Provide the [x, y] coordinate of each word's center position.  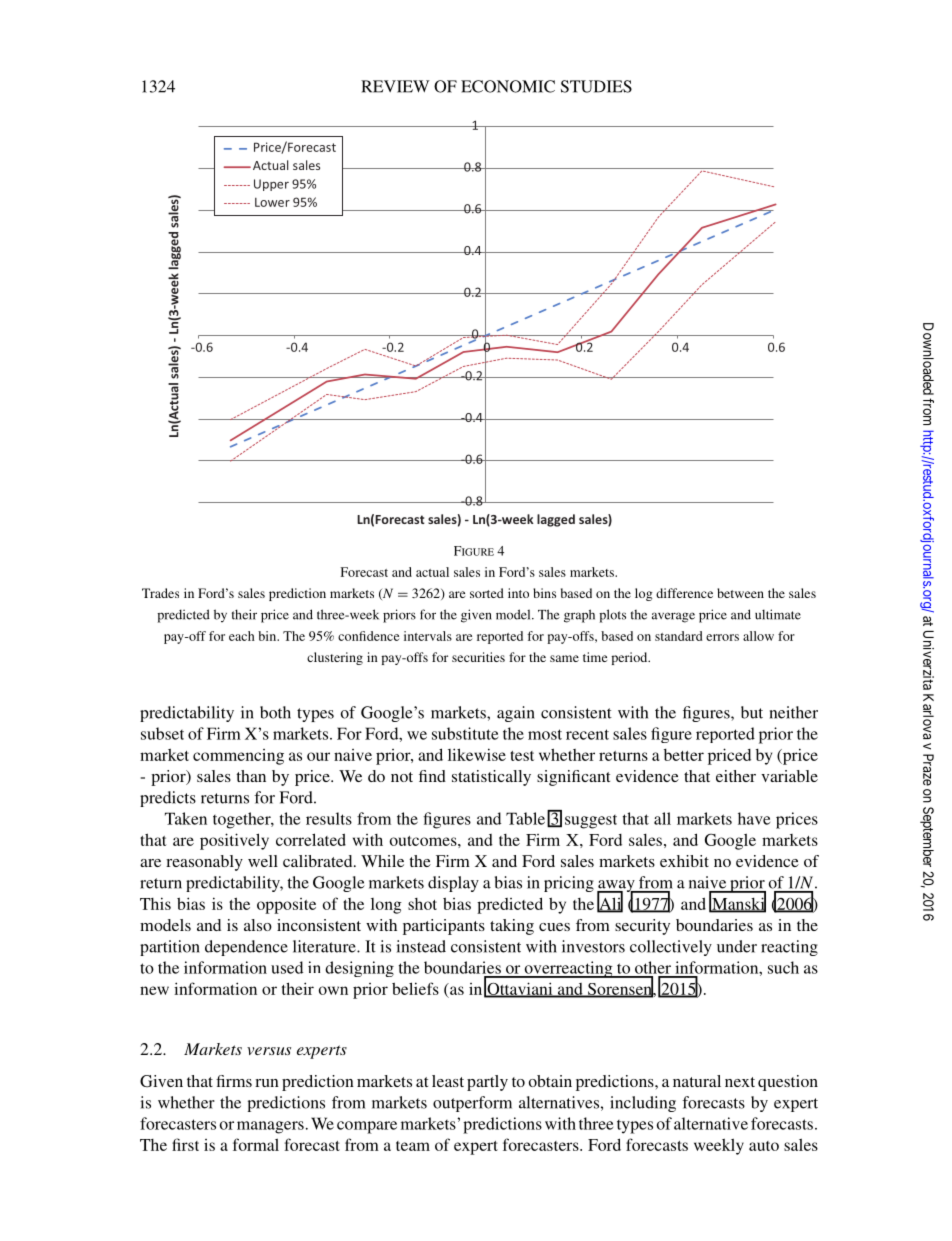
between [740, 593]
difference [684, 593]
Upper [271, 185]
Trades [160, 593]
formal [256, 1144]
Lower [272, 202]
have [754, 818]
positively [234, 841]
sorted [487, 593]
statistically [491, 778]
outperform [472, 1104]
